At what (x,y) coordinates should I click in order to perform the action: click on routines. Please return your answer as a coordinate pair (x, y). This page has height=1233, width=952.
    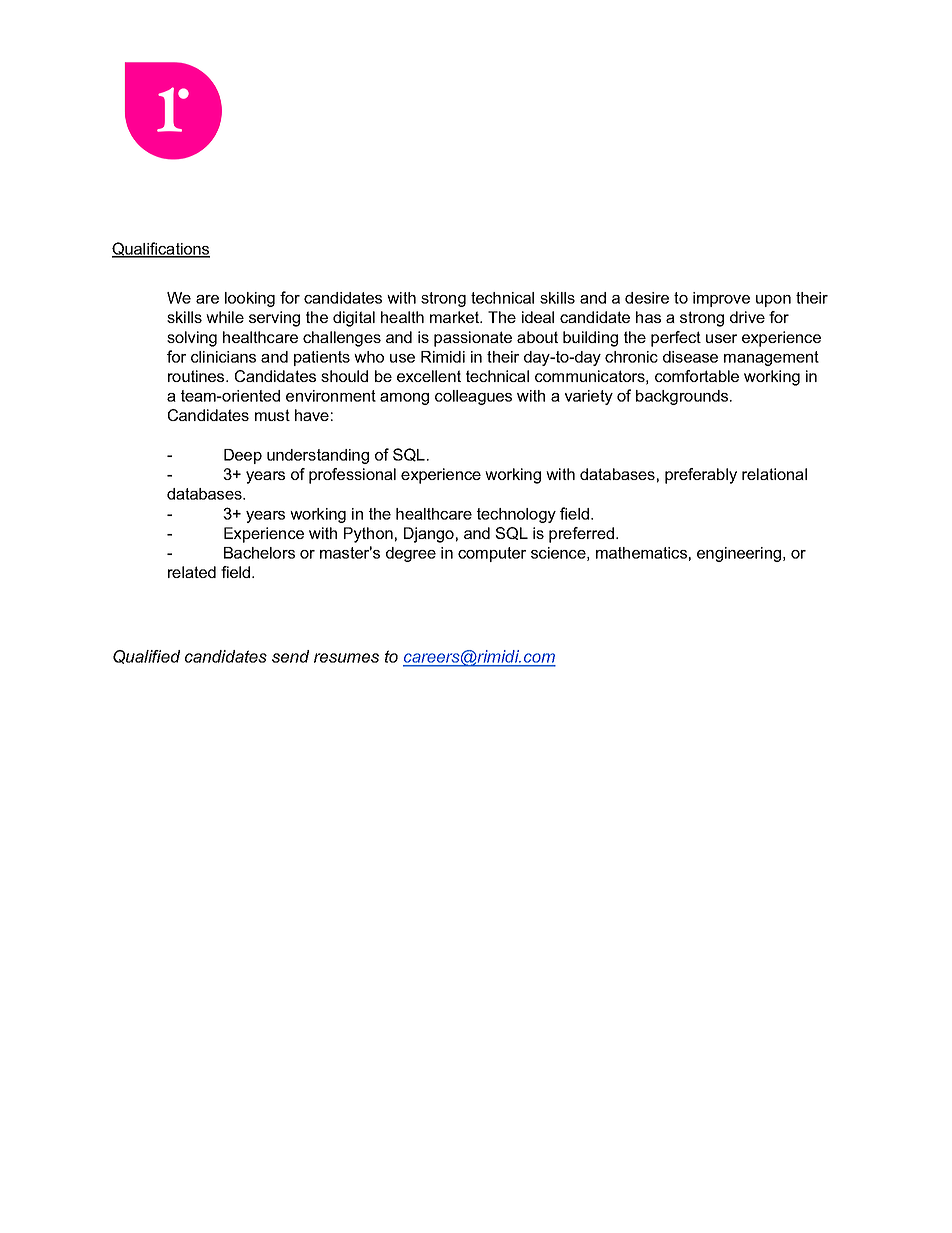
    Looking at the image, I should click on (197, 376).
